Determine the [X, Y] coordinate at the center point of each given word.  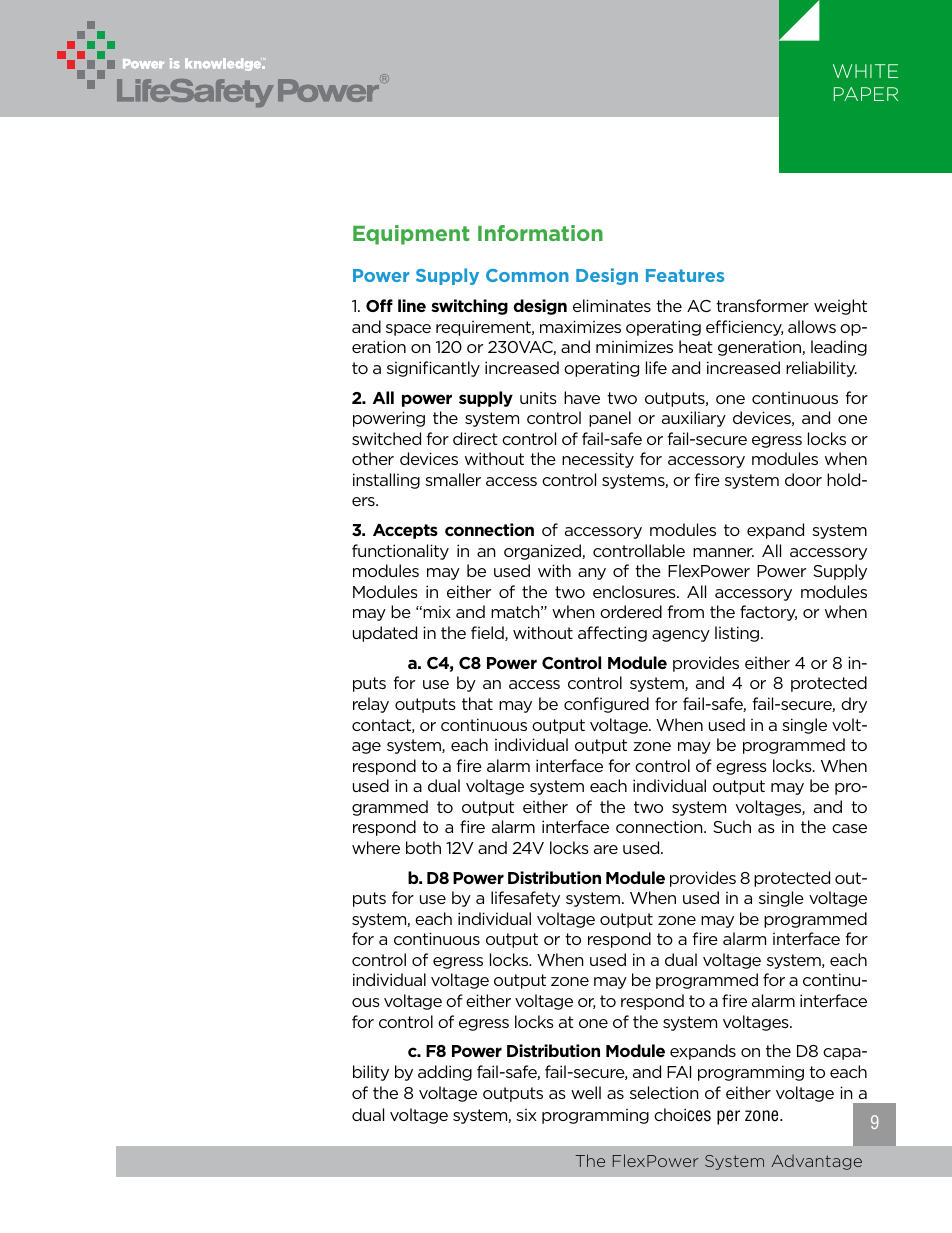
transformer [762, 305]
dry [854, 705]
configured [606, 705]
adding [445, 1073]
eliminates [612, 305]
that [477, 703]
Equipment [411, 235]
